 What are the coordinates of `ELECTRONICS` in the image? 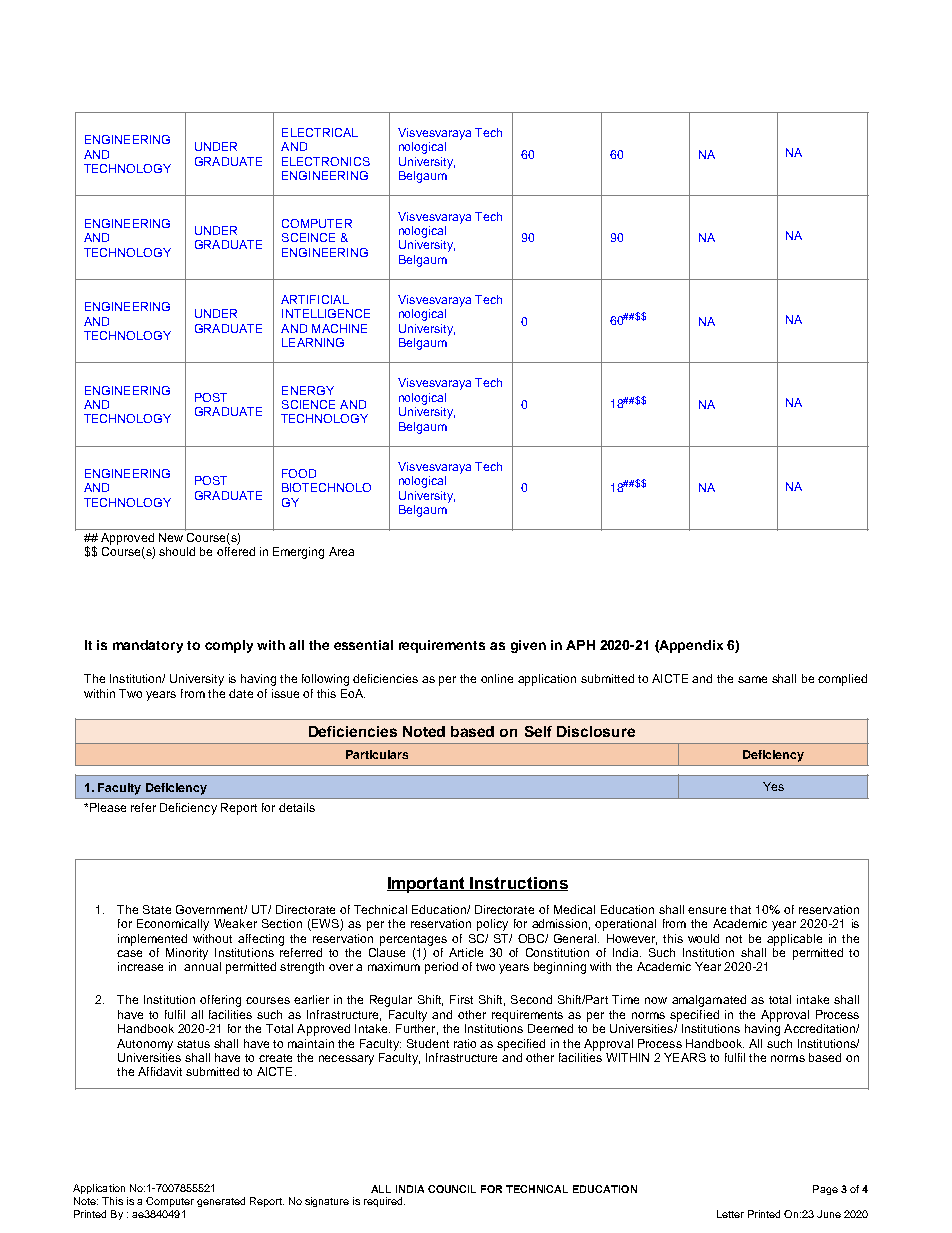 It's located at (326, 161).
